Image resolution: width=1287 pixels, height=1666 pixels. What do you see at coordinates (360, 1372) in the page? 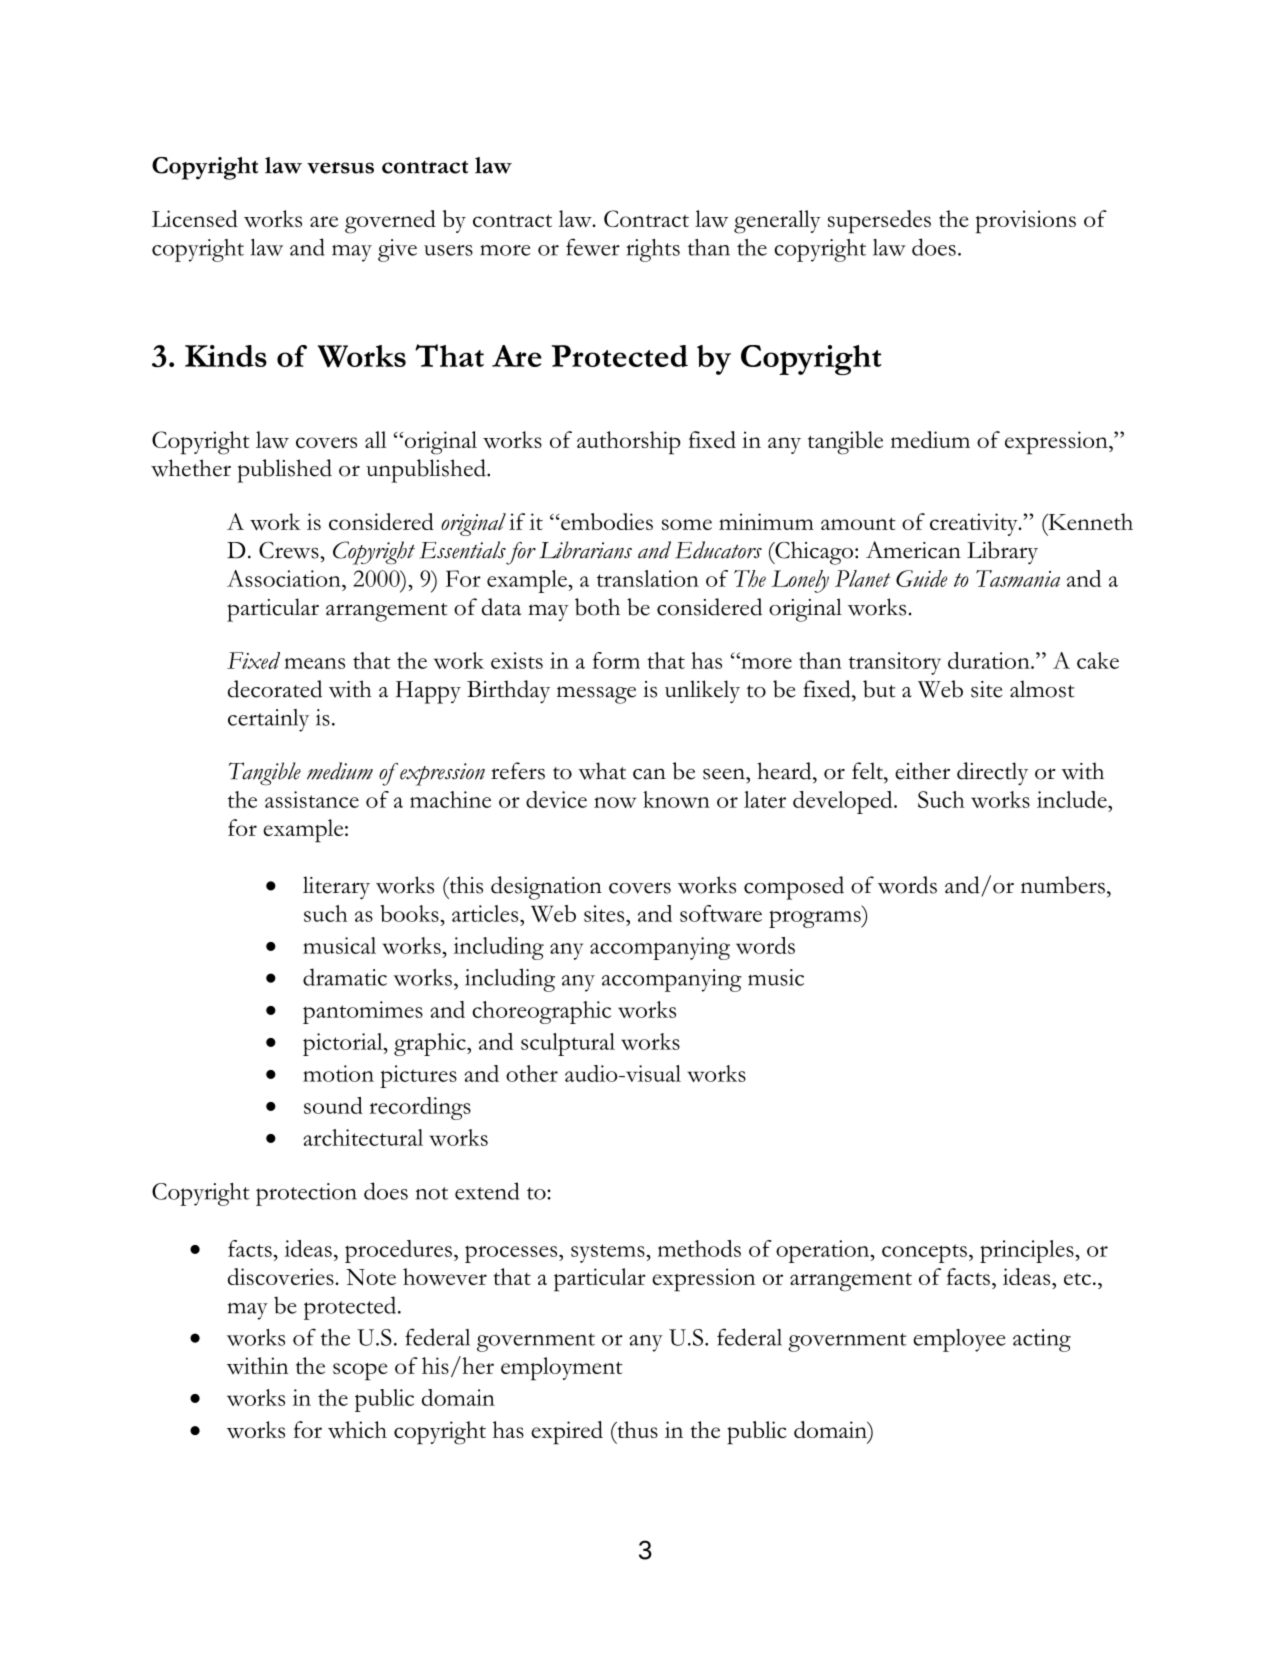
I see `scope` at bounding box center [360, 1372].
